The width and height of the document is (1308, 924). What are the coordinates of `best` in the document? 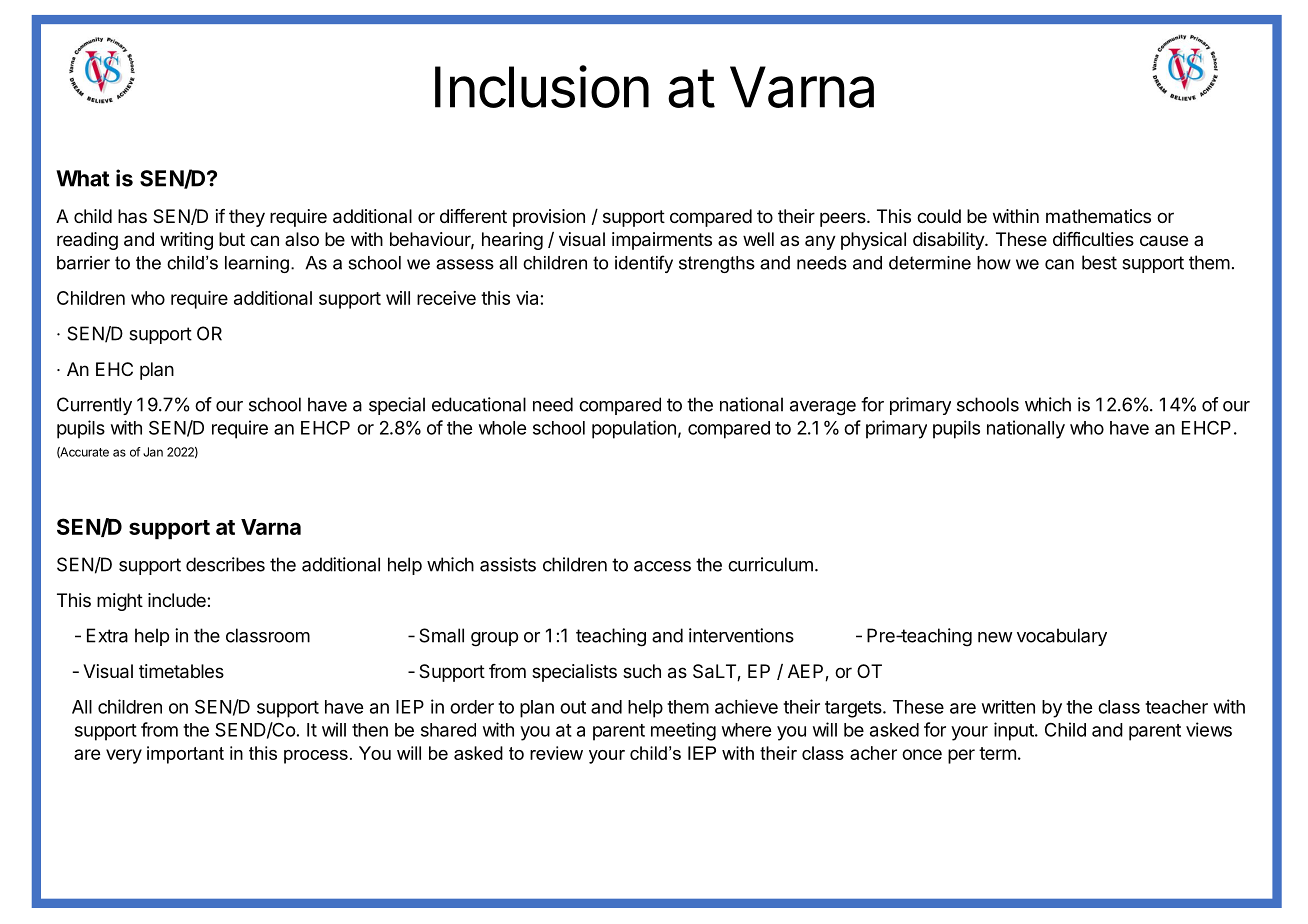 It's located at (1099, 262).
